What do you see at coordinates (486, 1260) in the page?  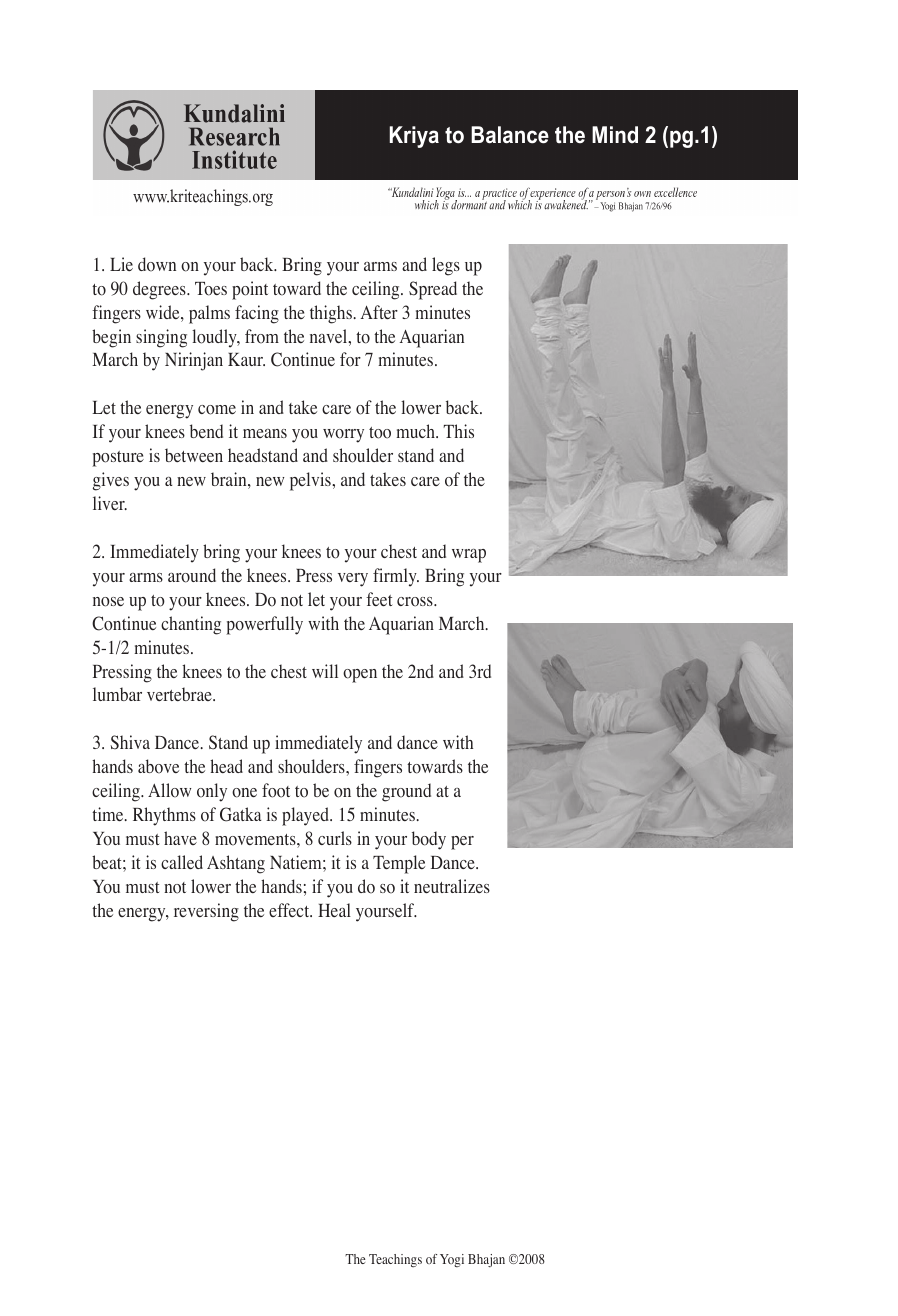 I see `Bhajan` at bounding box center [486, 1260].
